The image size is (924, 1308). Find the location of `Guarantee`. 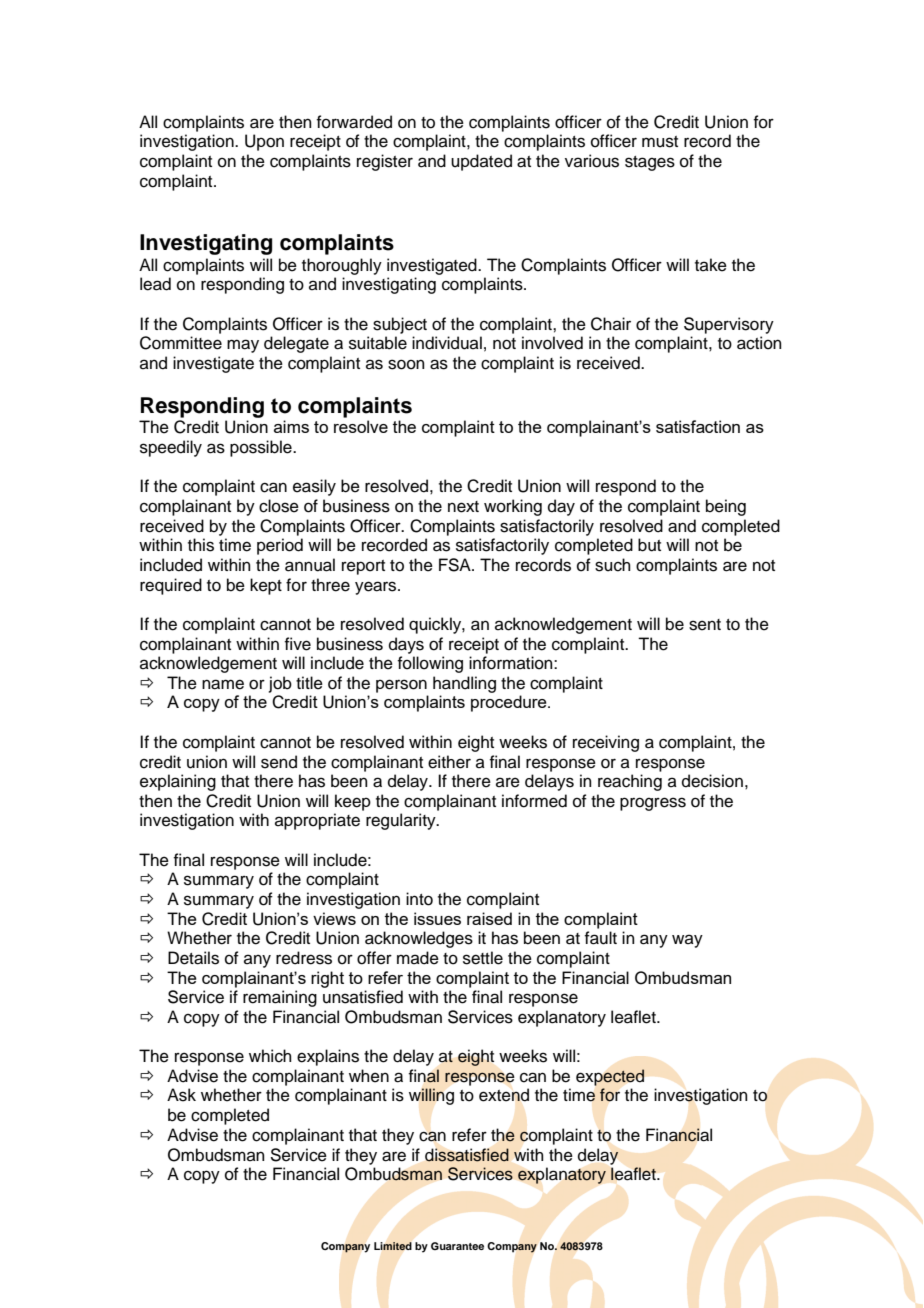

Guarantee is located at coordinates (457, 1246).
